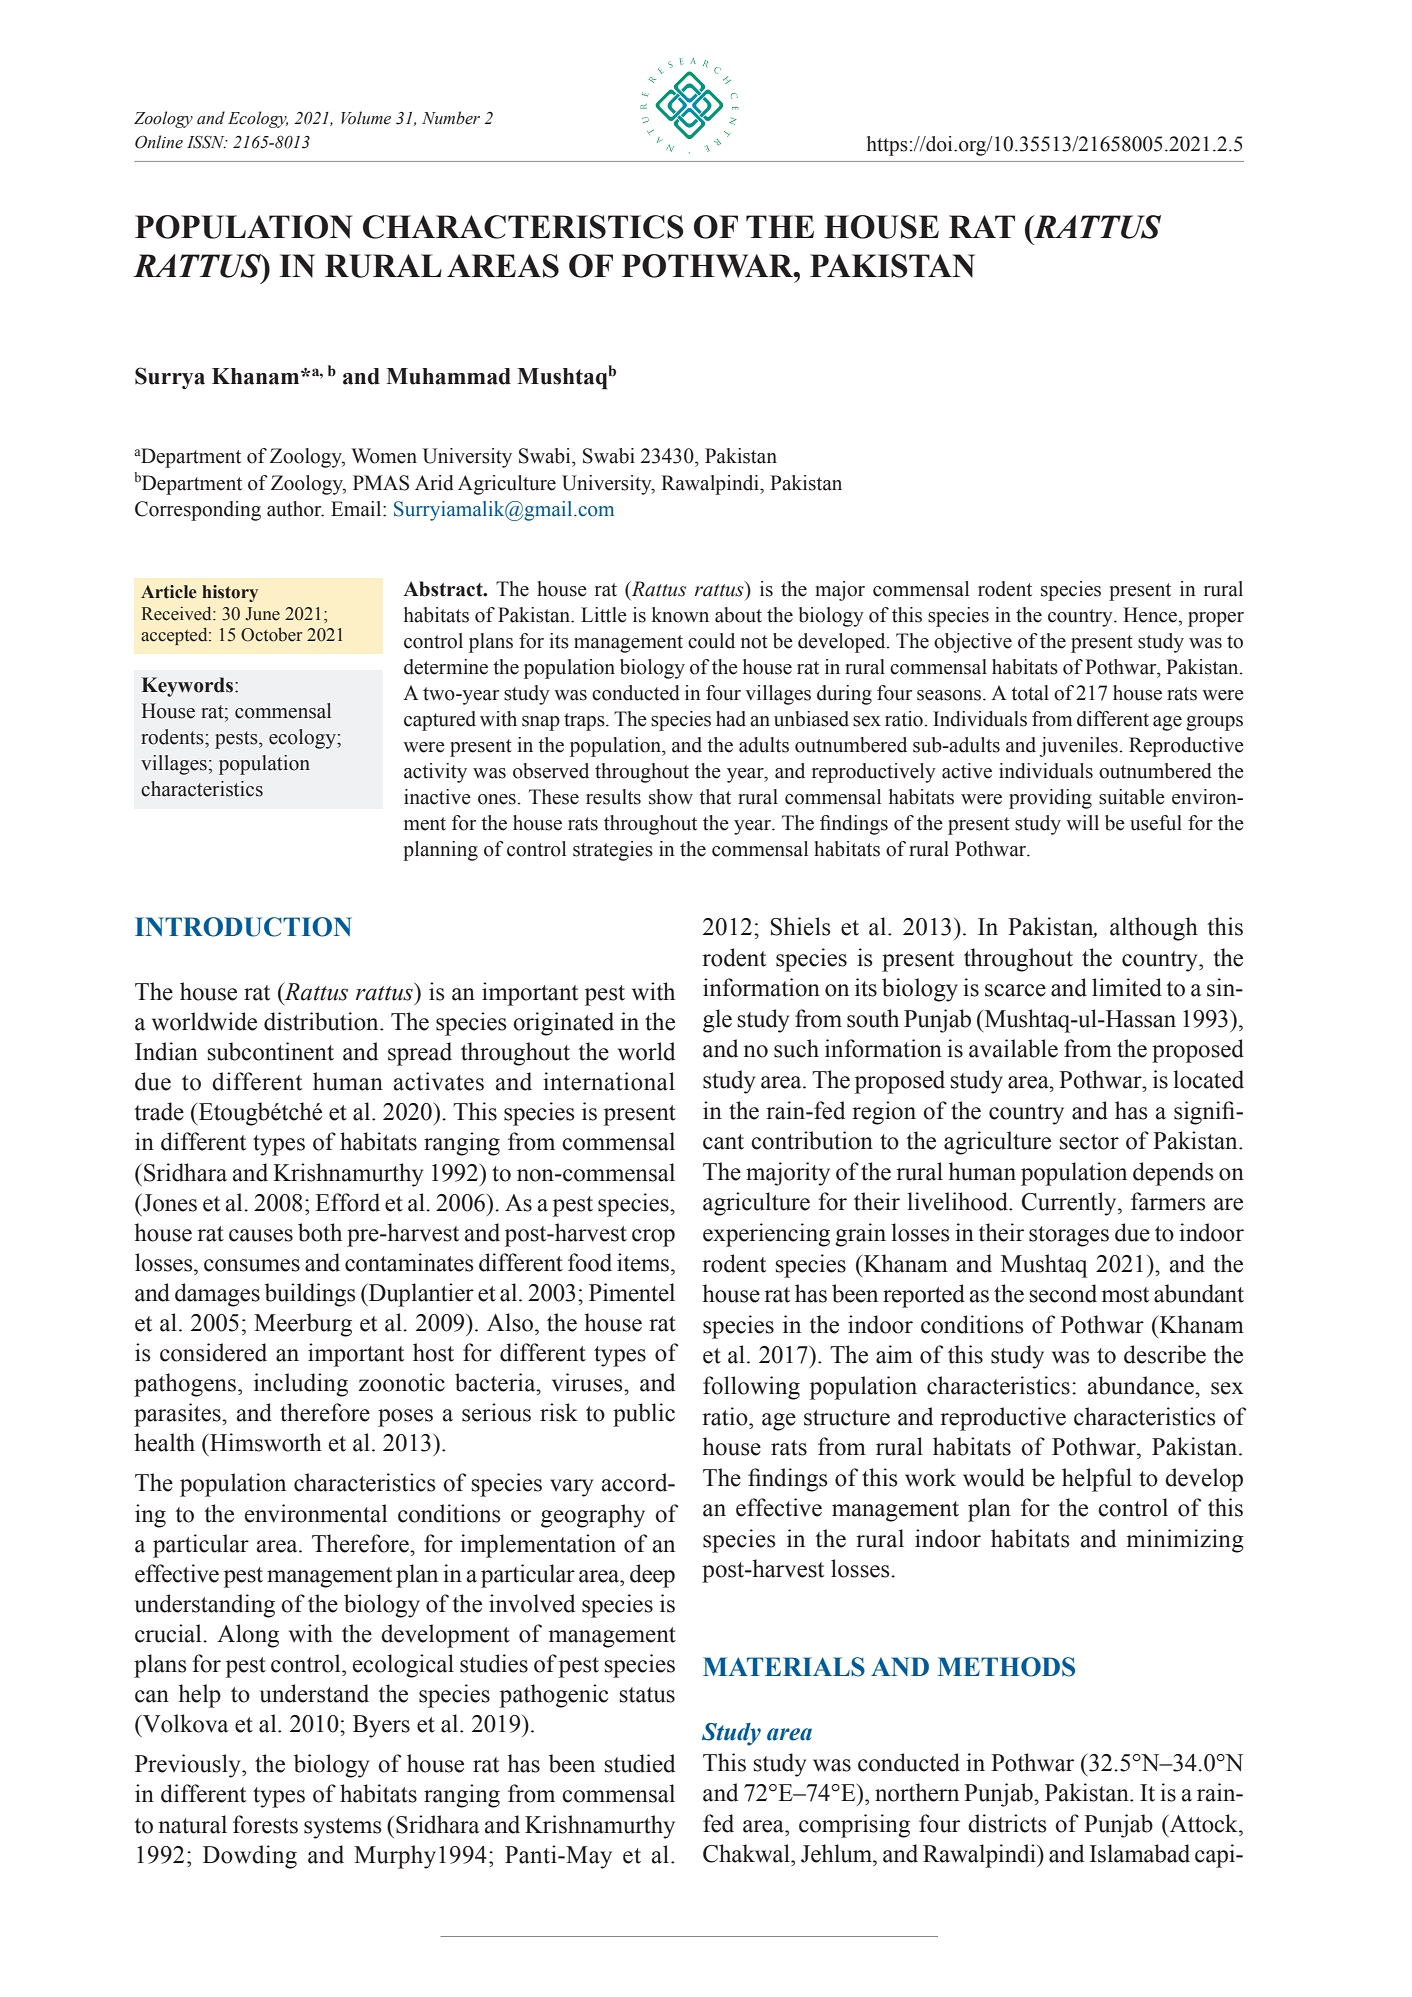  What do you see at coordinates (1127, 987) in the screenshot?
I see `limited` at bounding box center [1127, 987].
